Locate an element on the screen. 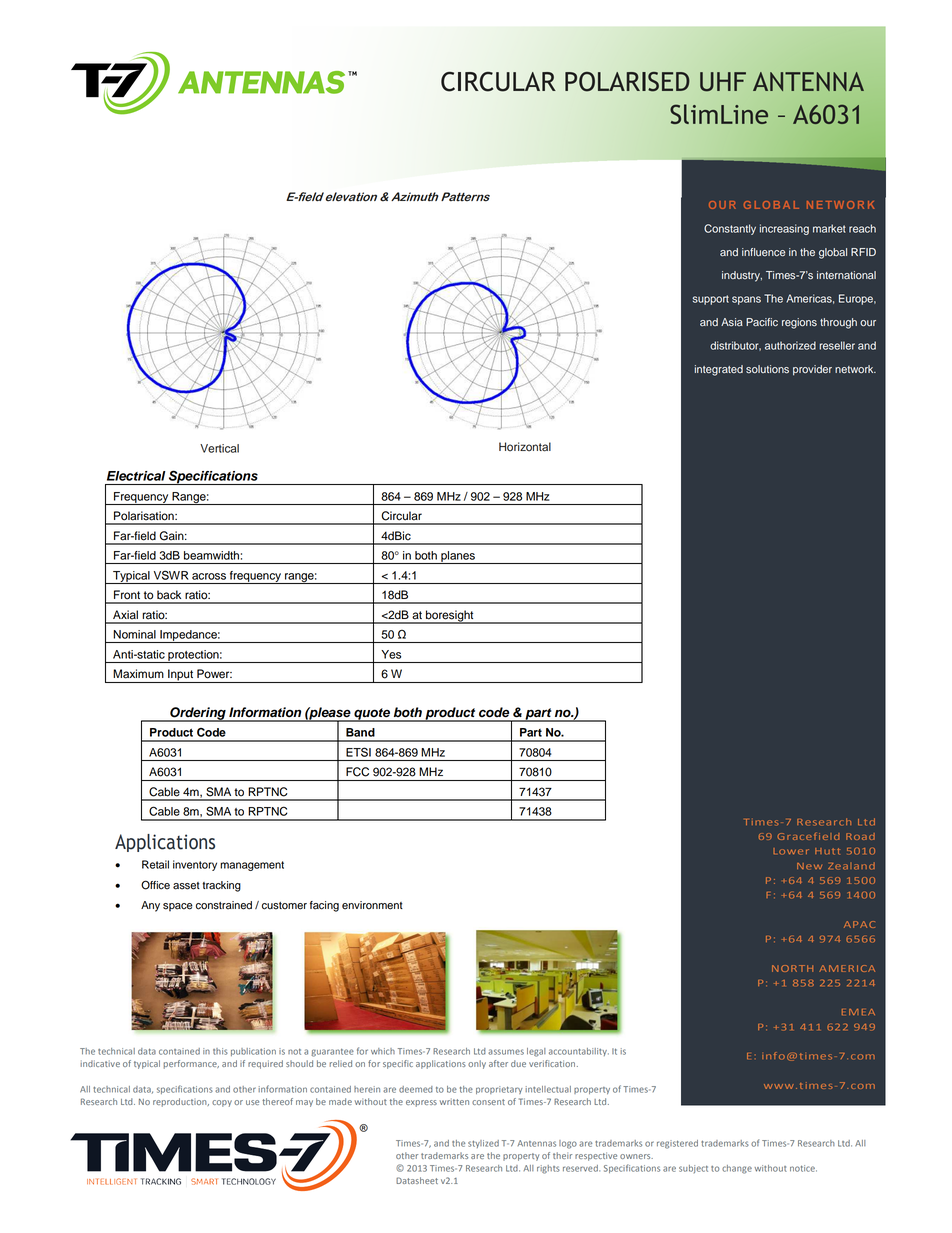  planes is located at coordinates (458, 557).
